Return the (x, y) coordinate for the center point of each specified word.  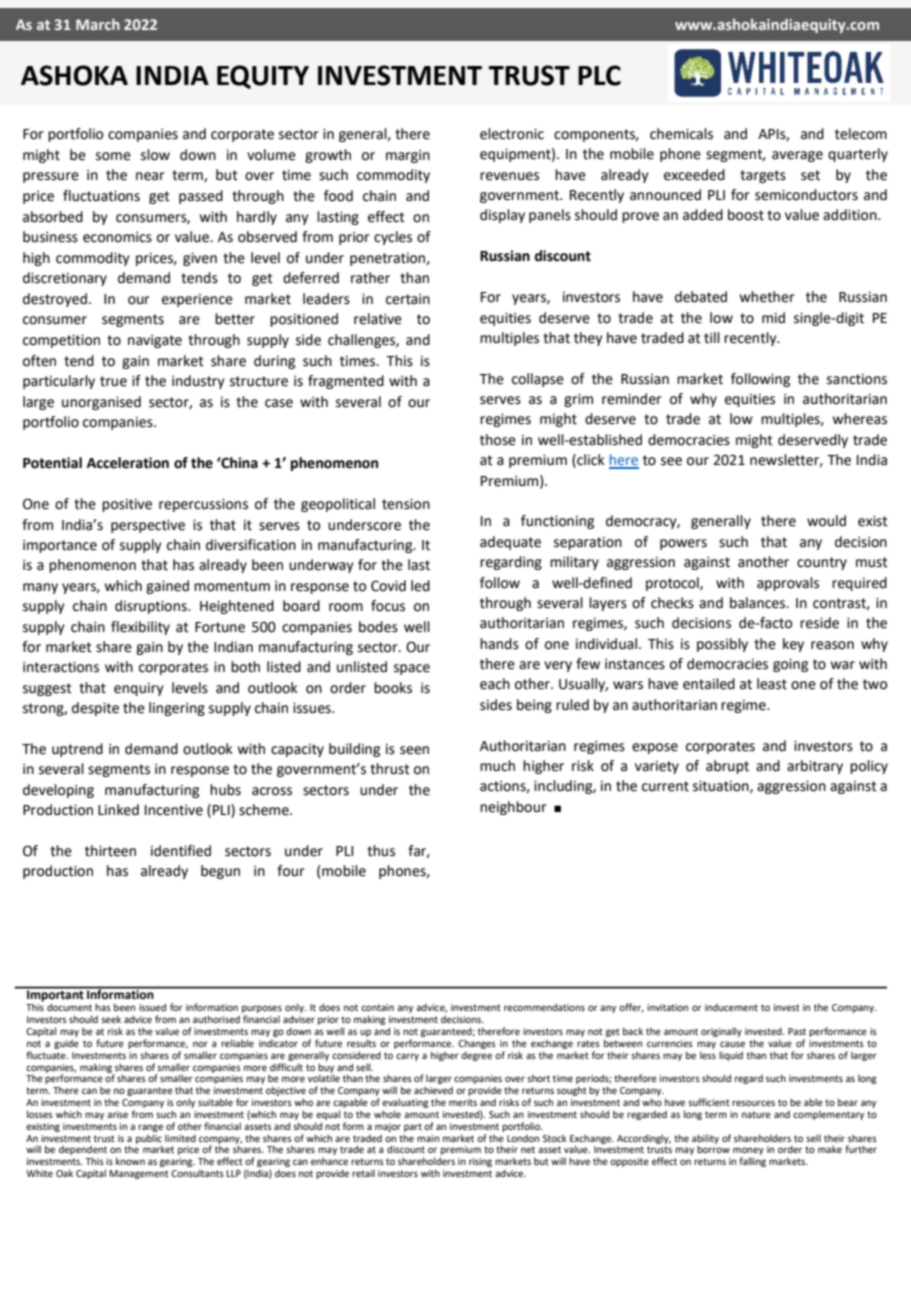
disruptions (152, 607)
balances (759, 603)
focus (388, 606)
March (98, 24)
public (149, 1140)
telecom (861, 134)
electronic (512, 134)
